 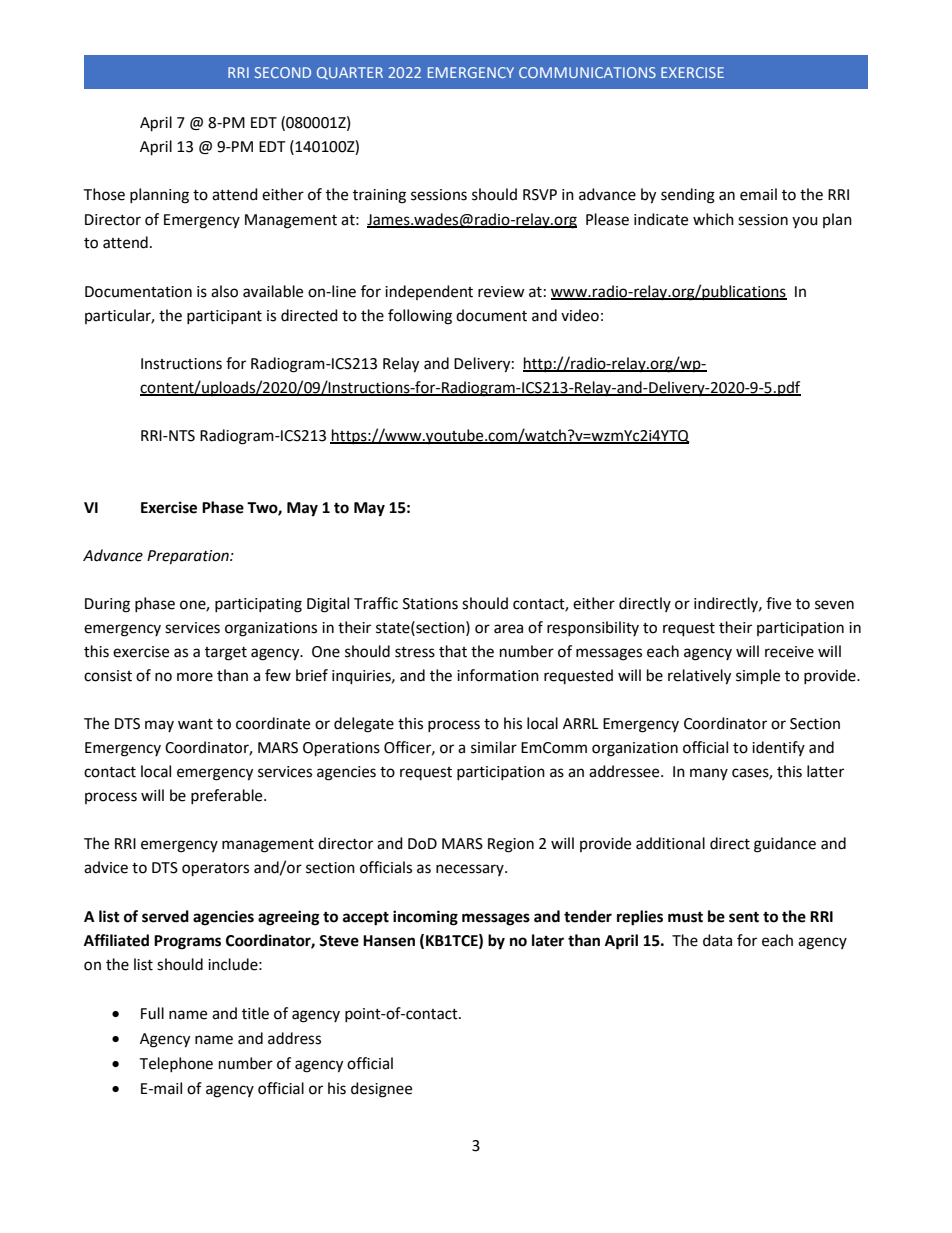 What do you see at coordinates (587, 72) in the screenshot?
I see `COMMUNICATIONS` at bounding box center [587, 72].
